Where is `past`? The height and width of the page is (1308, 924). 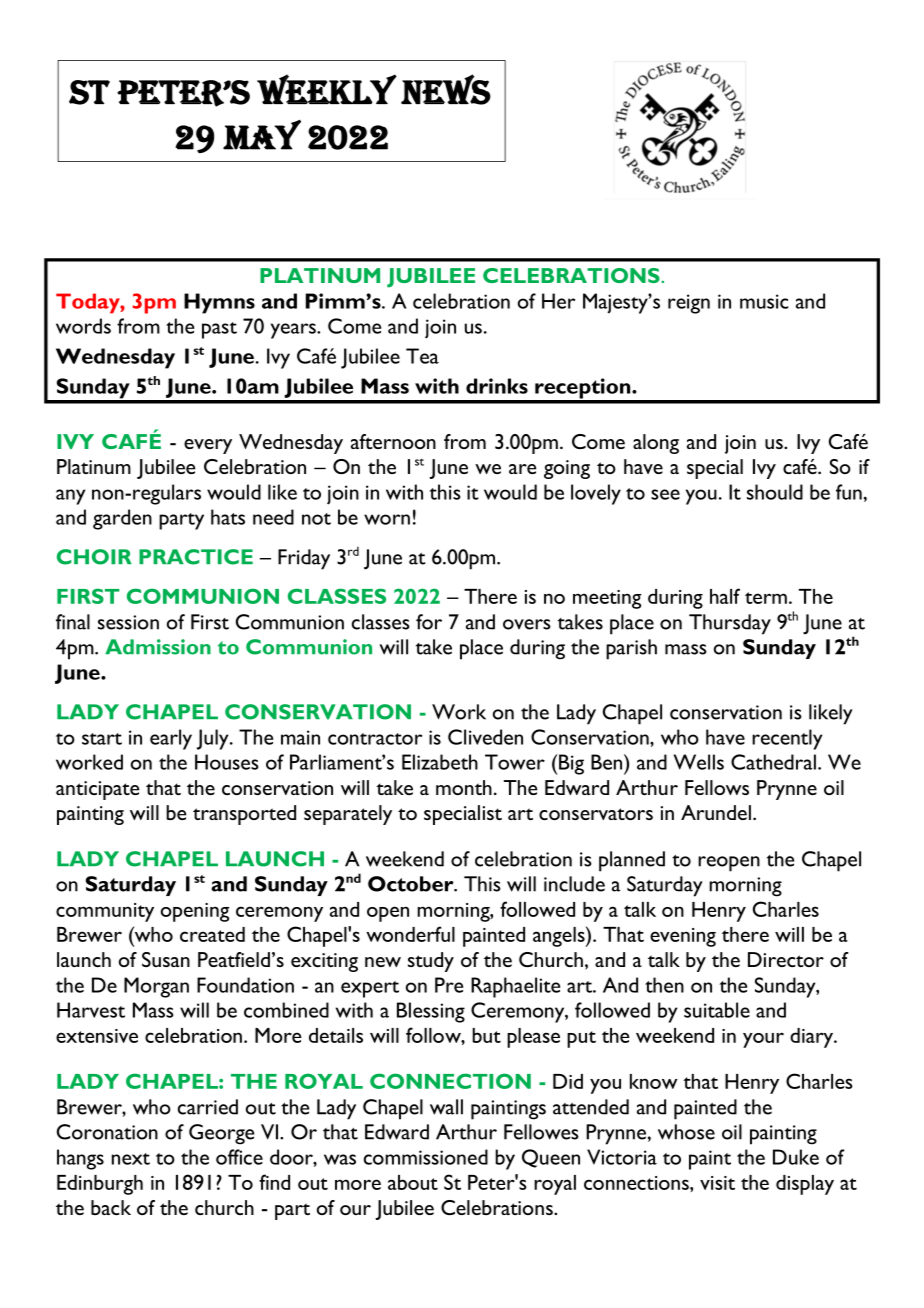
past is located at coordinates (219, 330).
